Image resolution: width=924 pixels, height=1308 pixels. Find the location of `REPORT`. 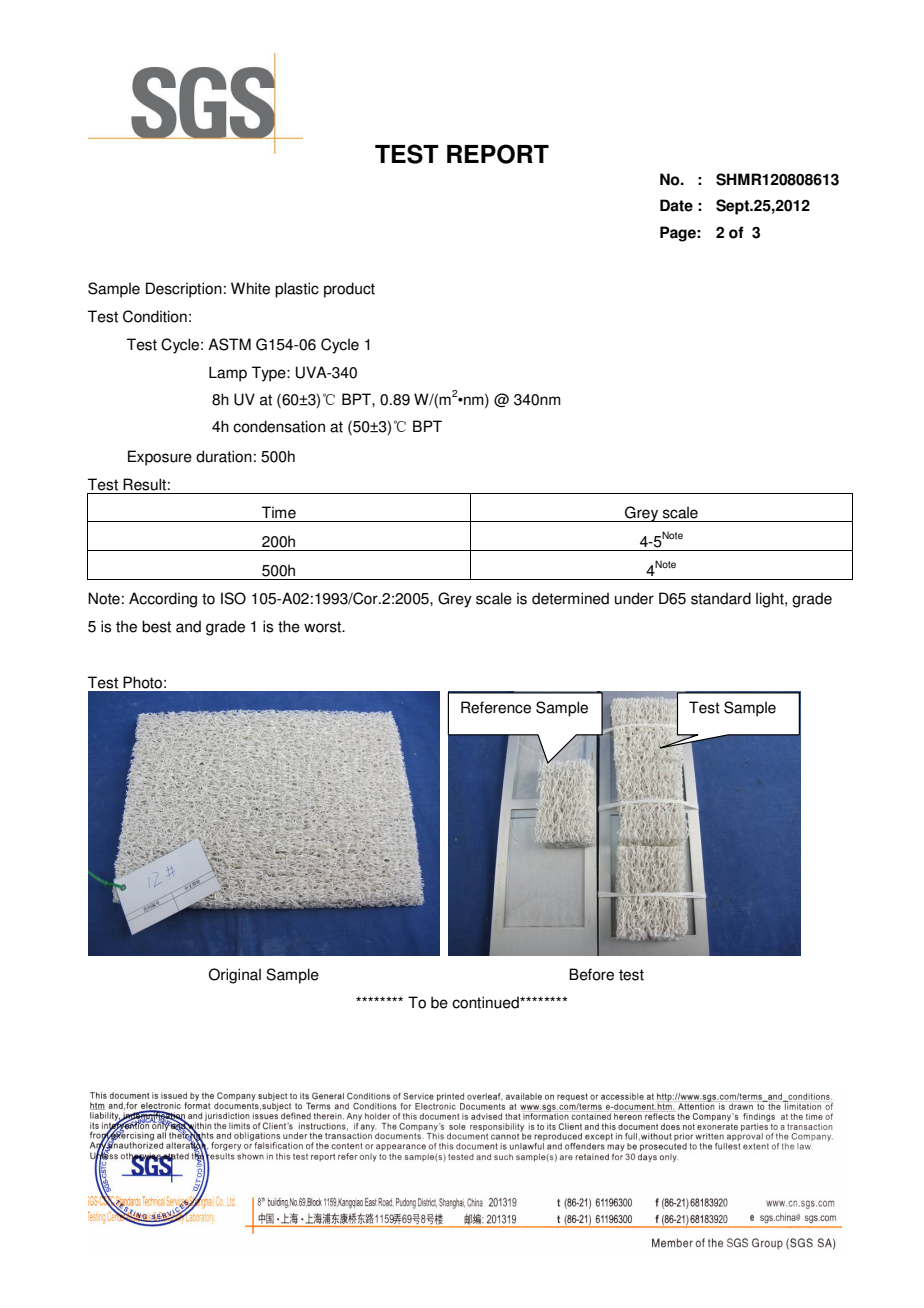

REPORT is located at coordinates (498, 154).
